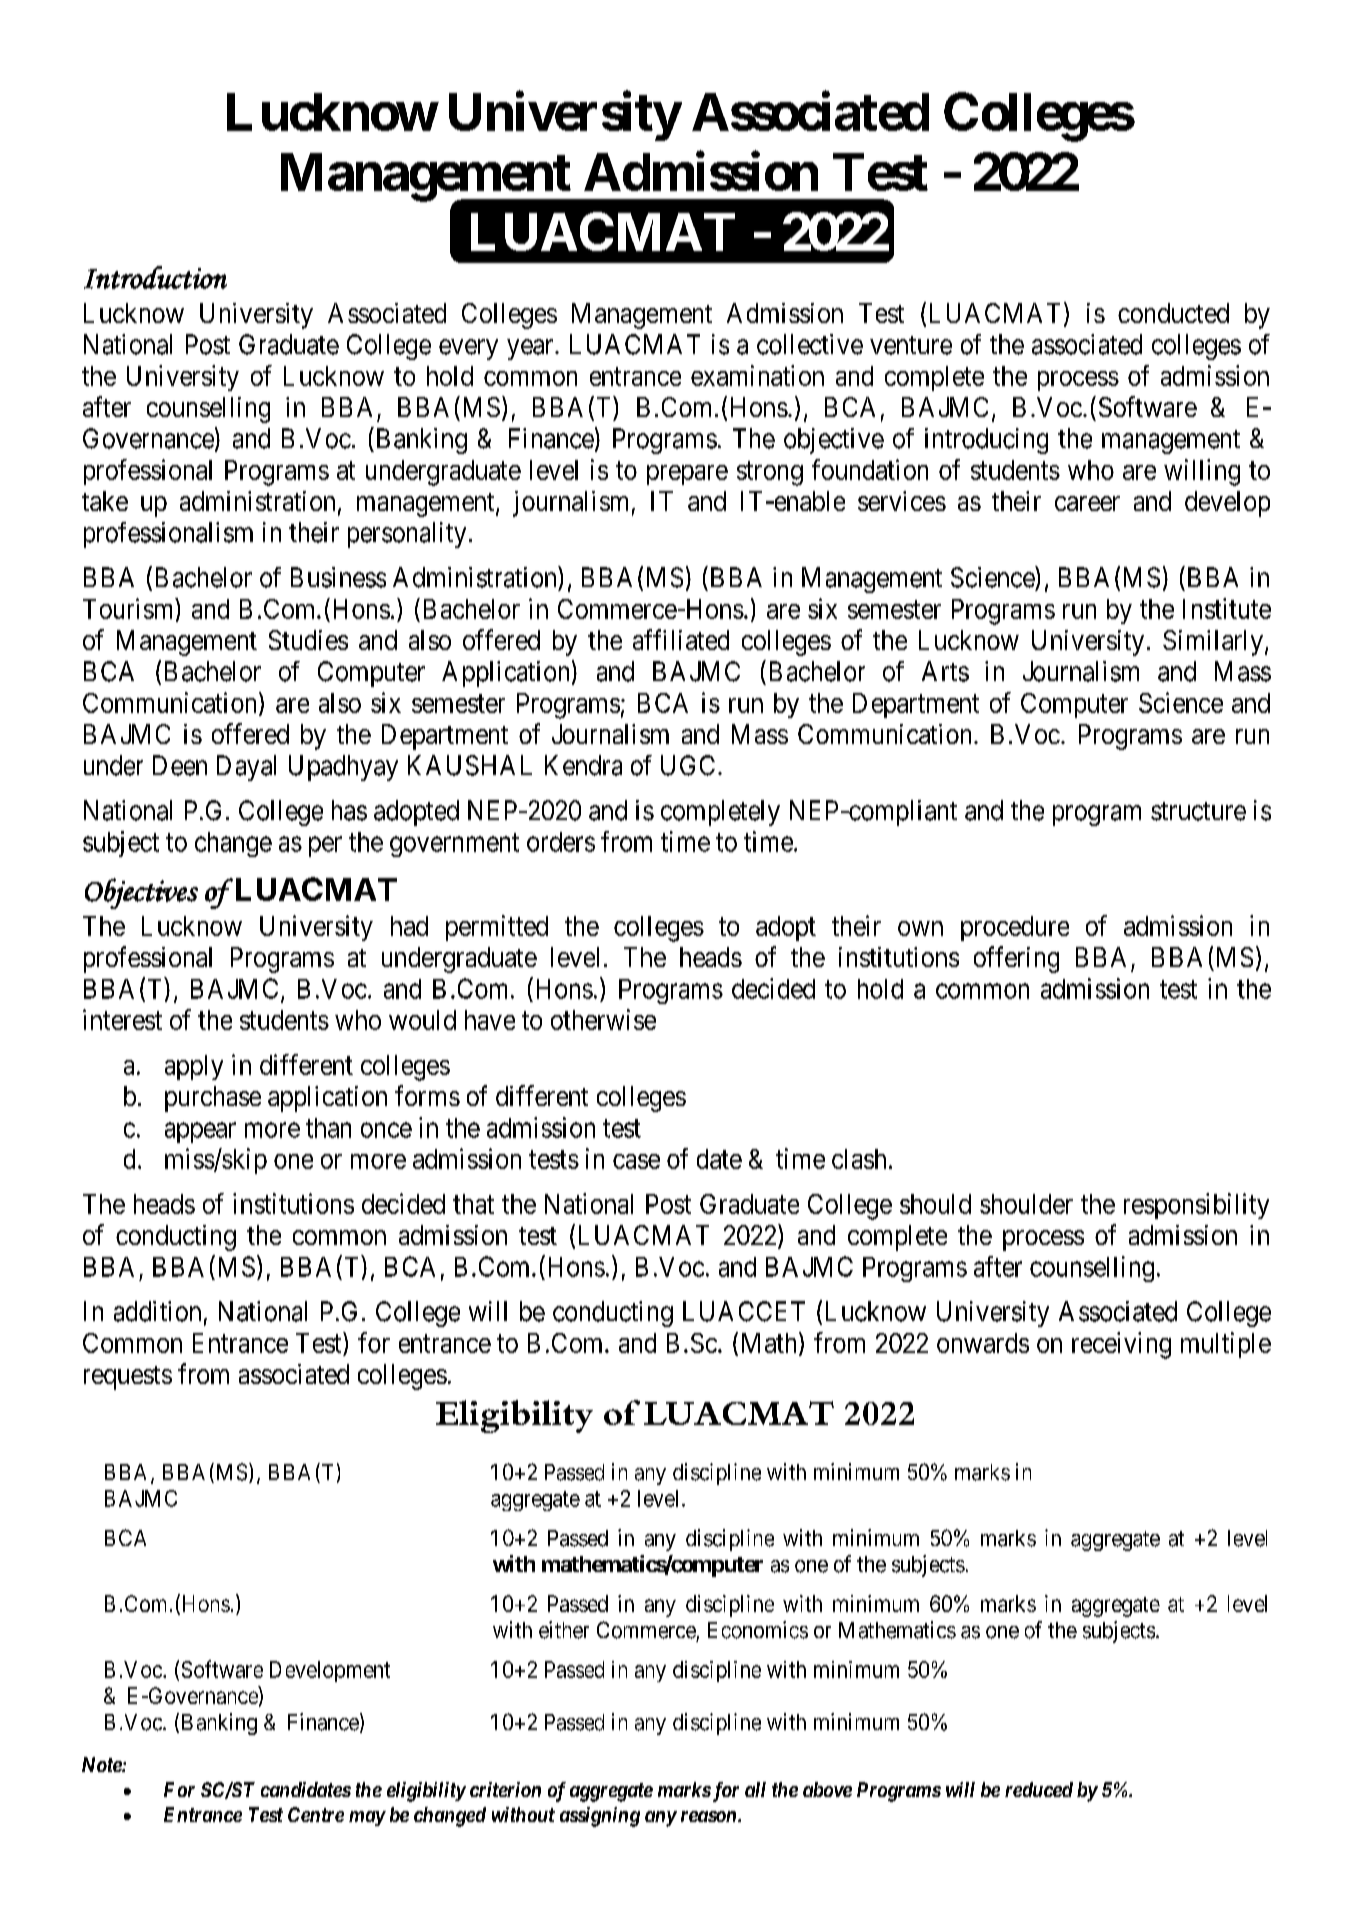 Image resolution: width=1352 pixels, height=1911 pixels. Describe the element at coordinates (157, 1311) in the screenshot. I see `addition` at that location.
